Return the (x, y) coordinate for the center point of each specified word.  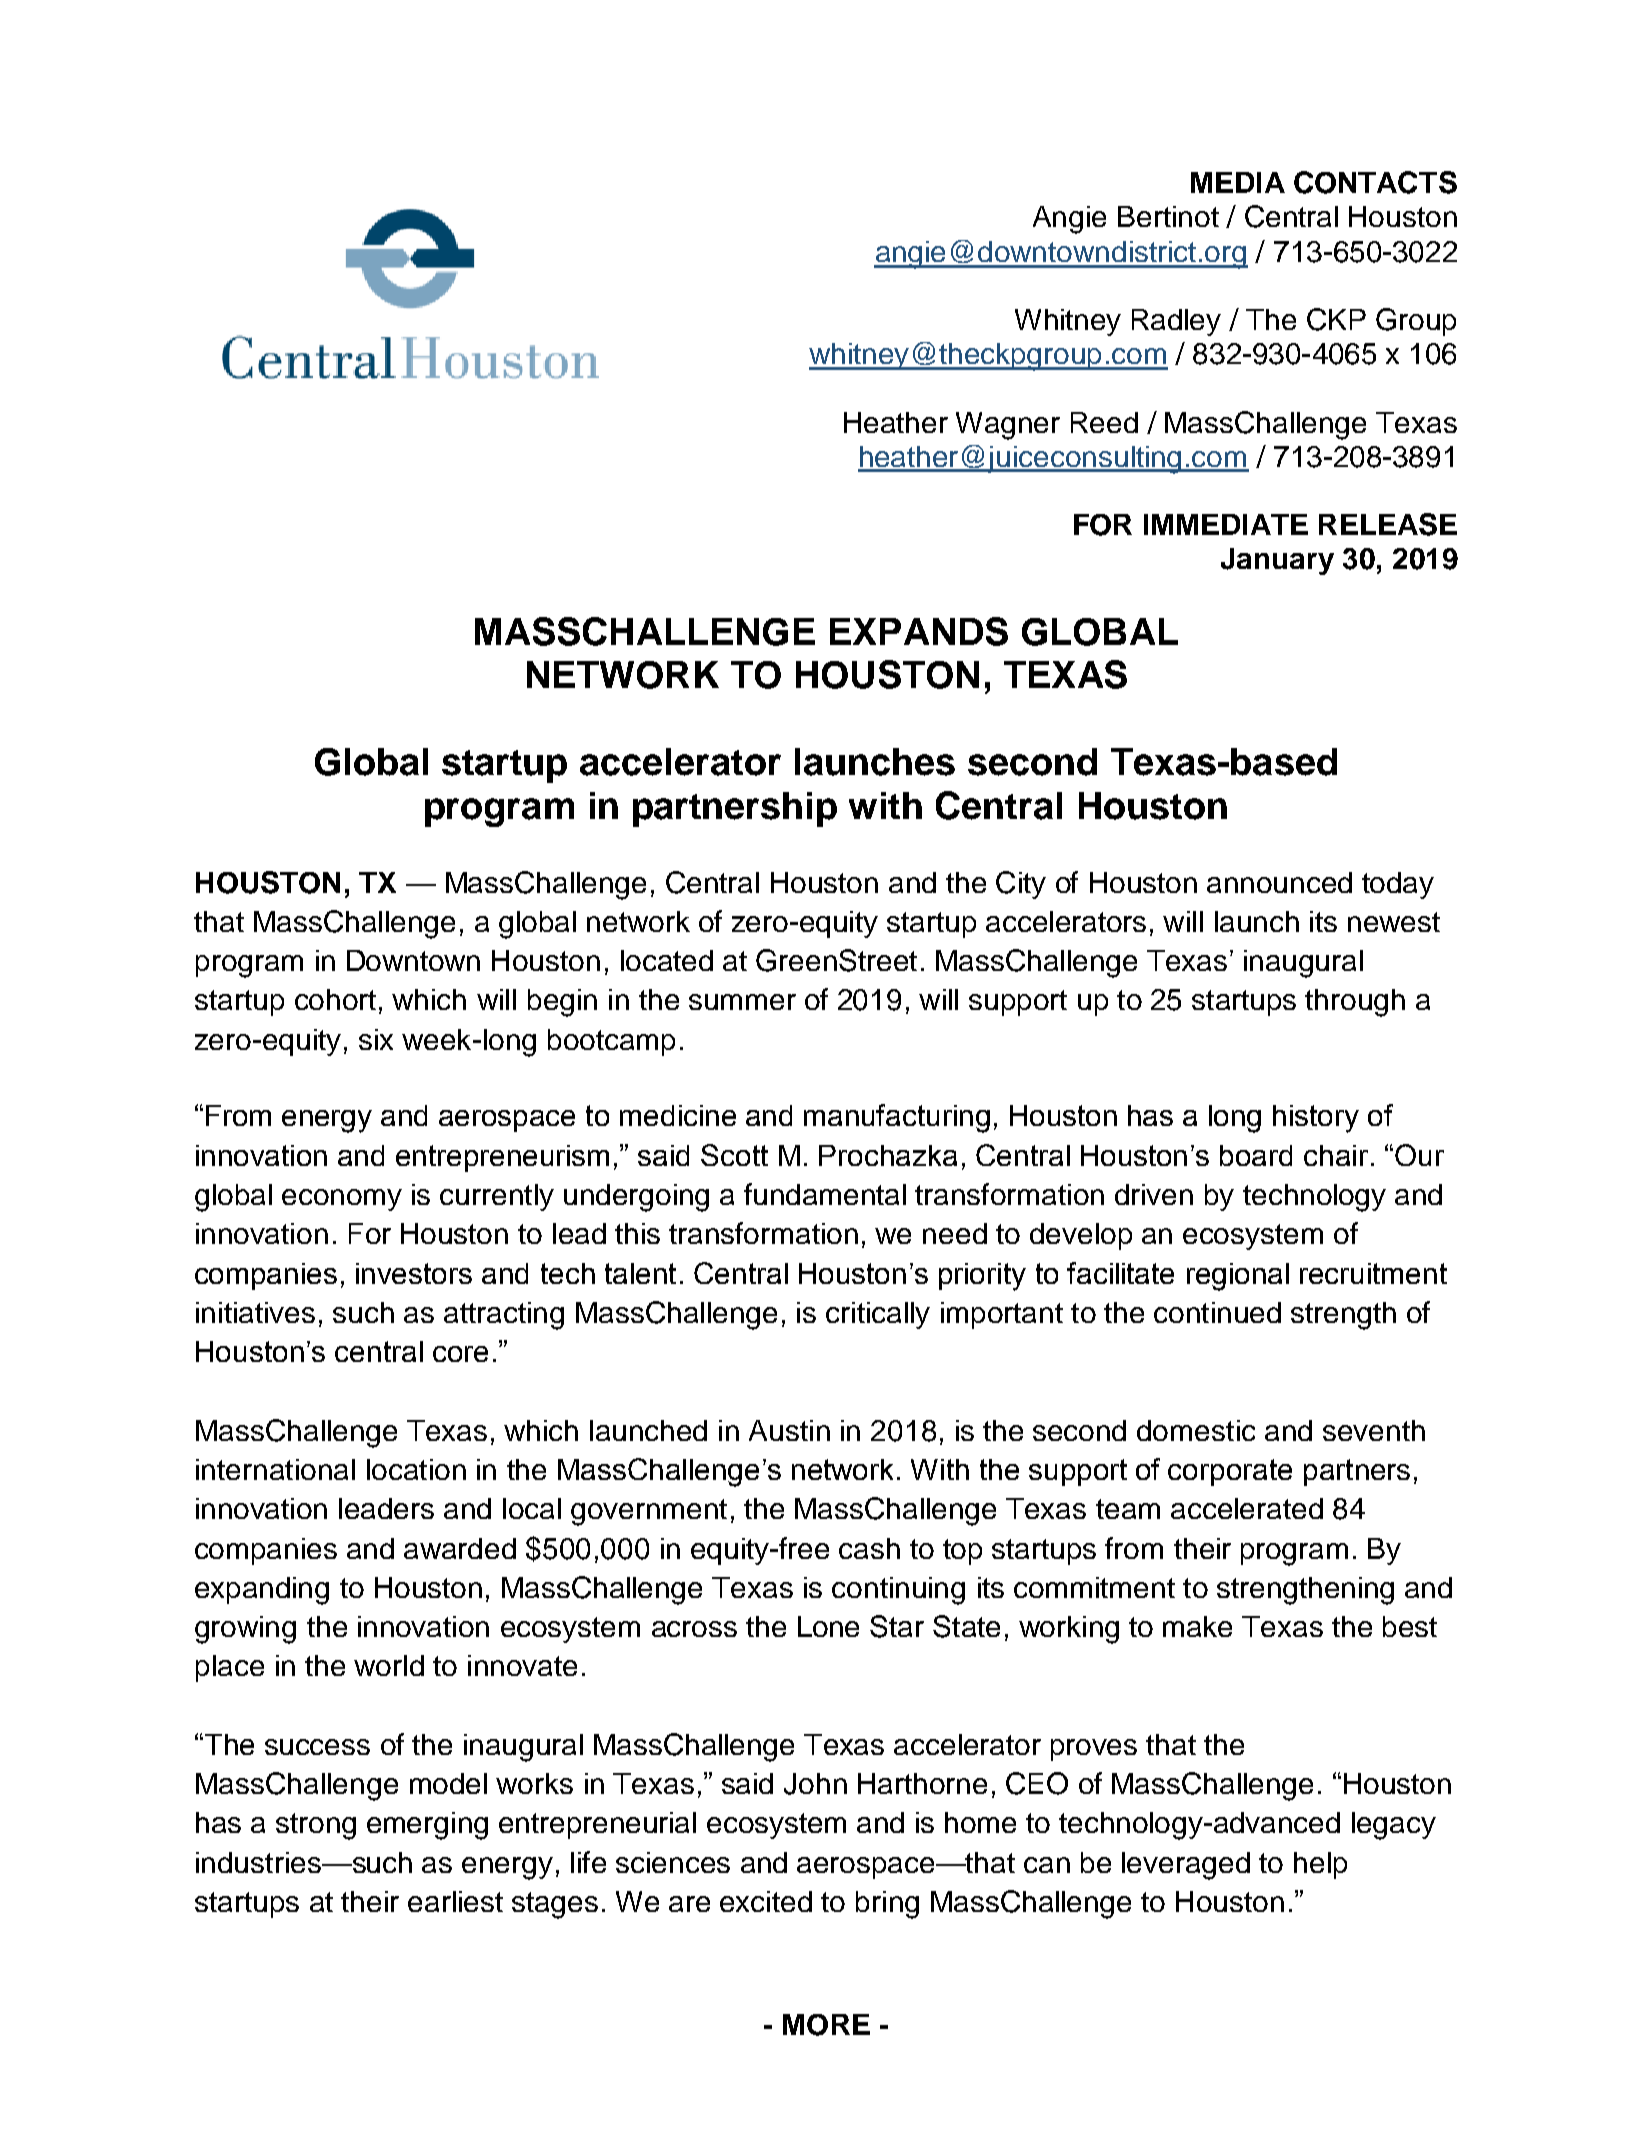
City (1021, 885)
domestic (1196, 1430)
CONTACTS (1375, 182)
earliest (455, 1901)
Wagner (1008, 426)
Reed (1104, 422)
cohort (335, 999)
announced (1279, 882)
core (460, 1354)
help (1320, 1865)
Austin (789, 1430)
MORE (826, 2025)
